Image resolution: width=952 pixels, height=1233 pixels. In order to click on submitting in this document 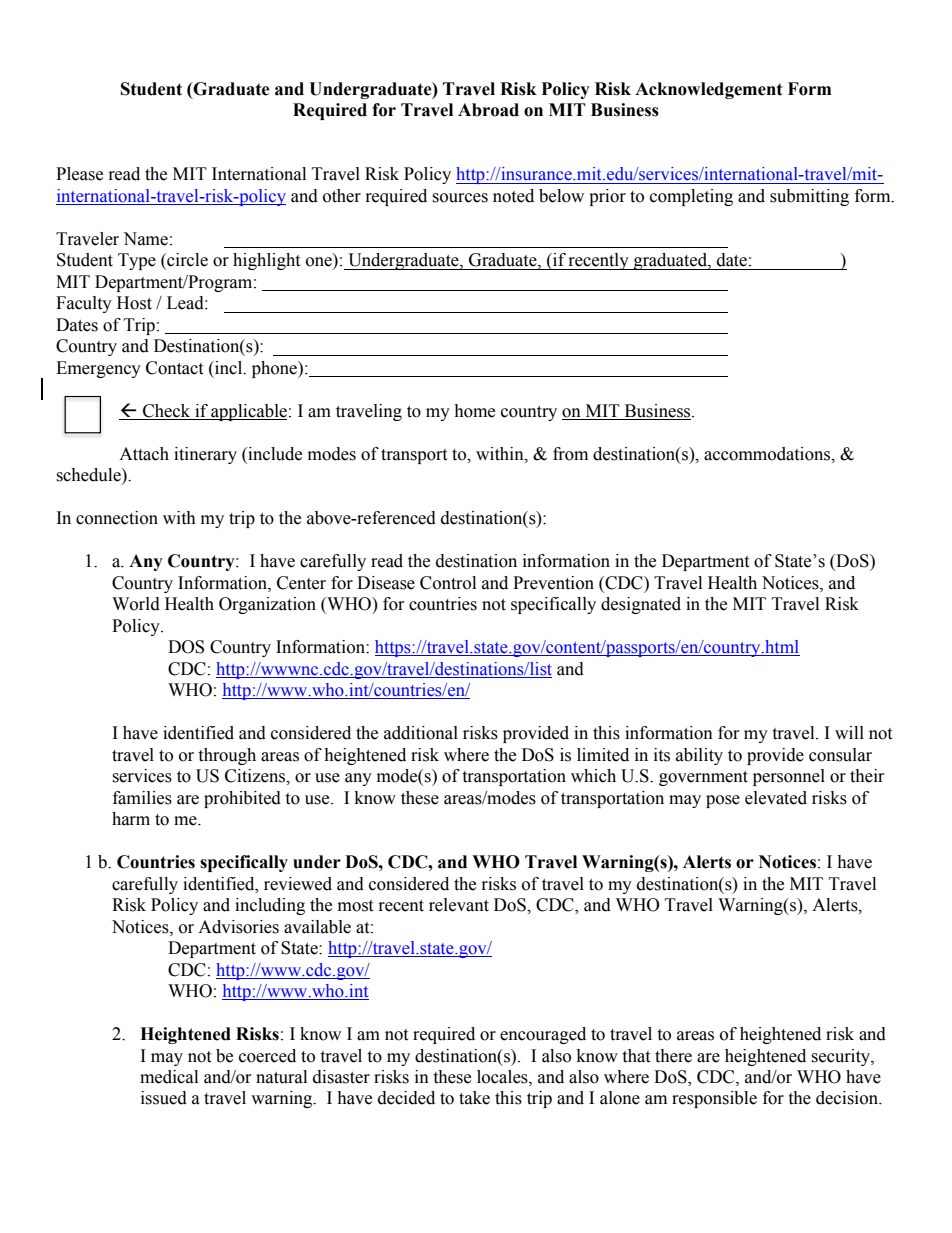, I will do `click(809, 197)`.
